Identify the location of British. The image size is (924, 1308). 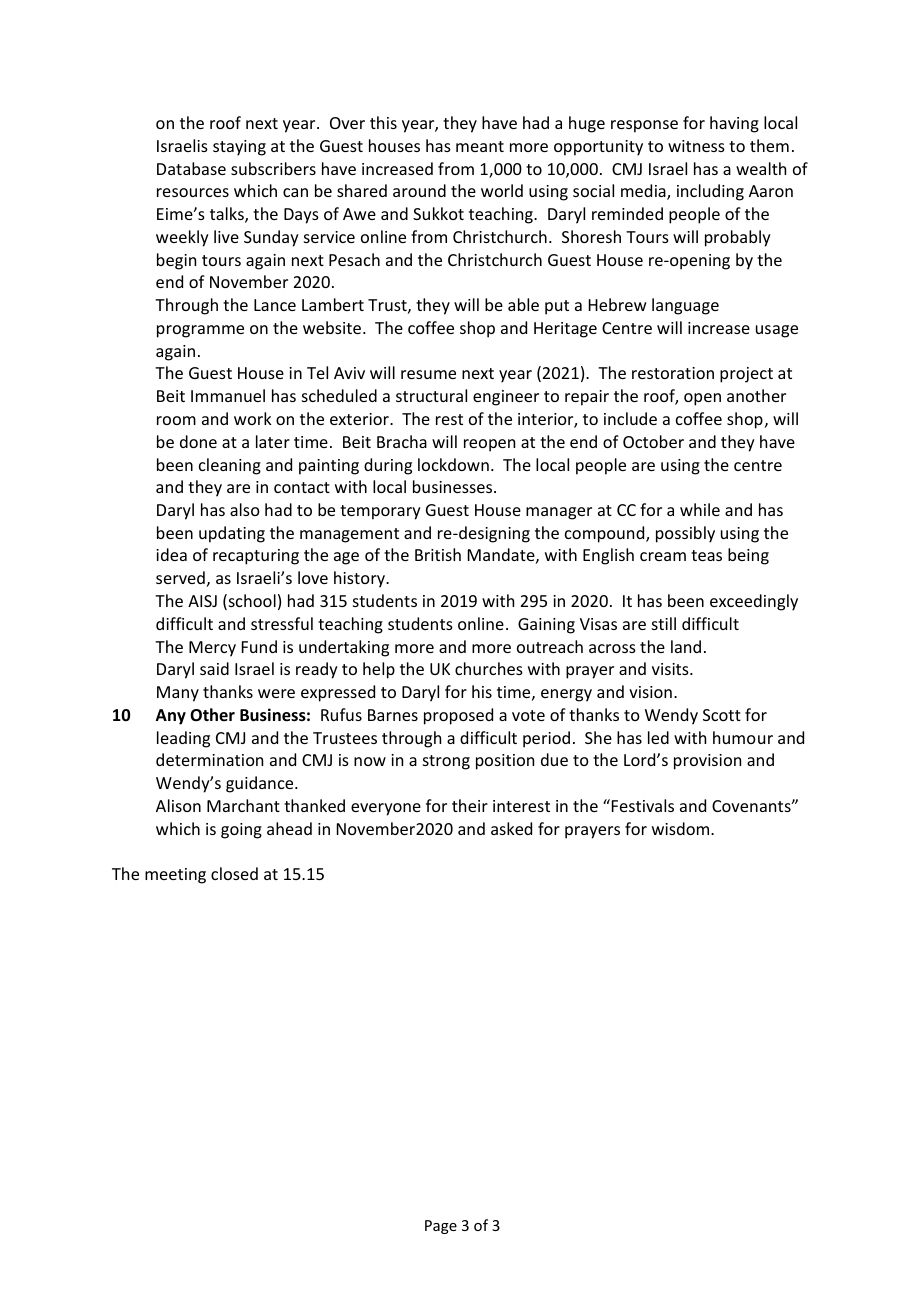
(438, 554).
